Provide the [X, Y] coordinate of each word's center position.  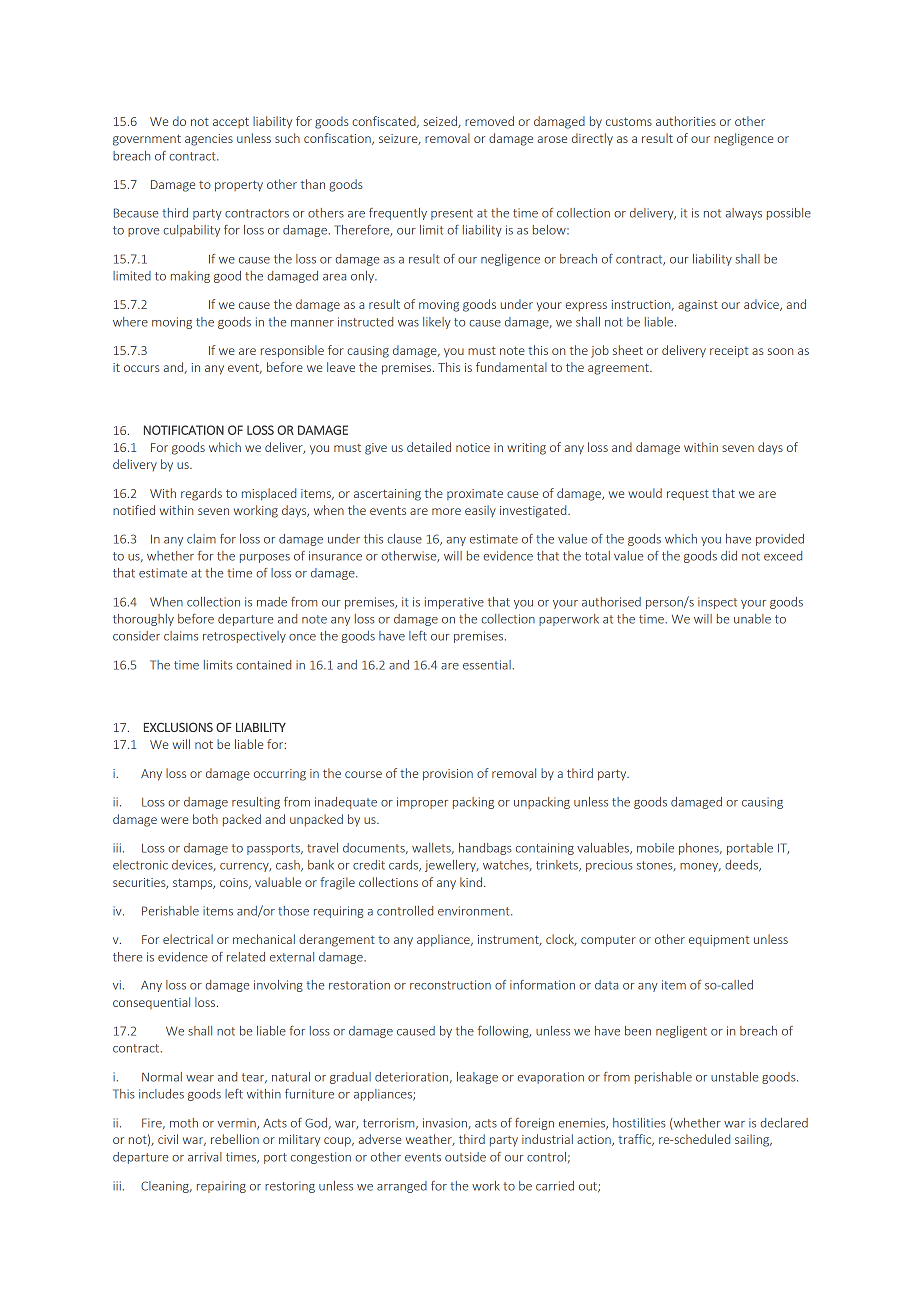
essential [487, 665]
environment [475, 911]
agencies [209, 140]
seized [441, 122]
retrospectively [244, 637]
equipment [719, 940]
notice [473, 447]
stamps [194, 884]
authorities [686, 121]
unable [752, 619]
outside [465, 1157]
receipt [729, 352]
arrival [205, 1157]
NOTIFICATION [184, 430]
